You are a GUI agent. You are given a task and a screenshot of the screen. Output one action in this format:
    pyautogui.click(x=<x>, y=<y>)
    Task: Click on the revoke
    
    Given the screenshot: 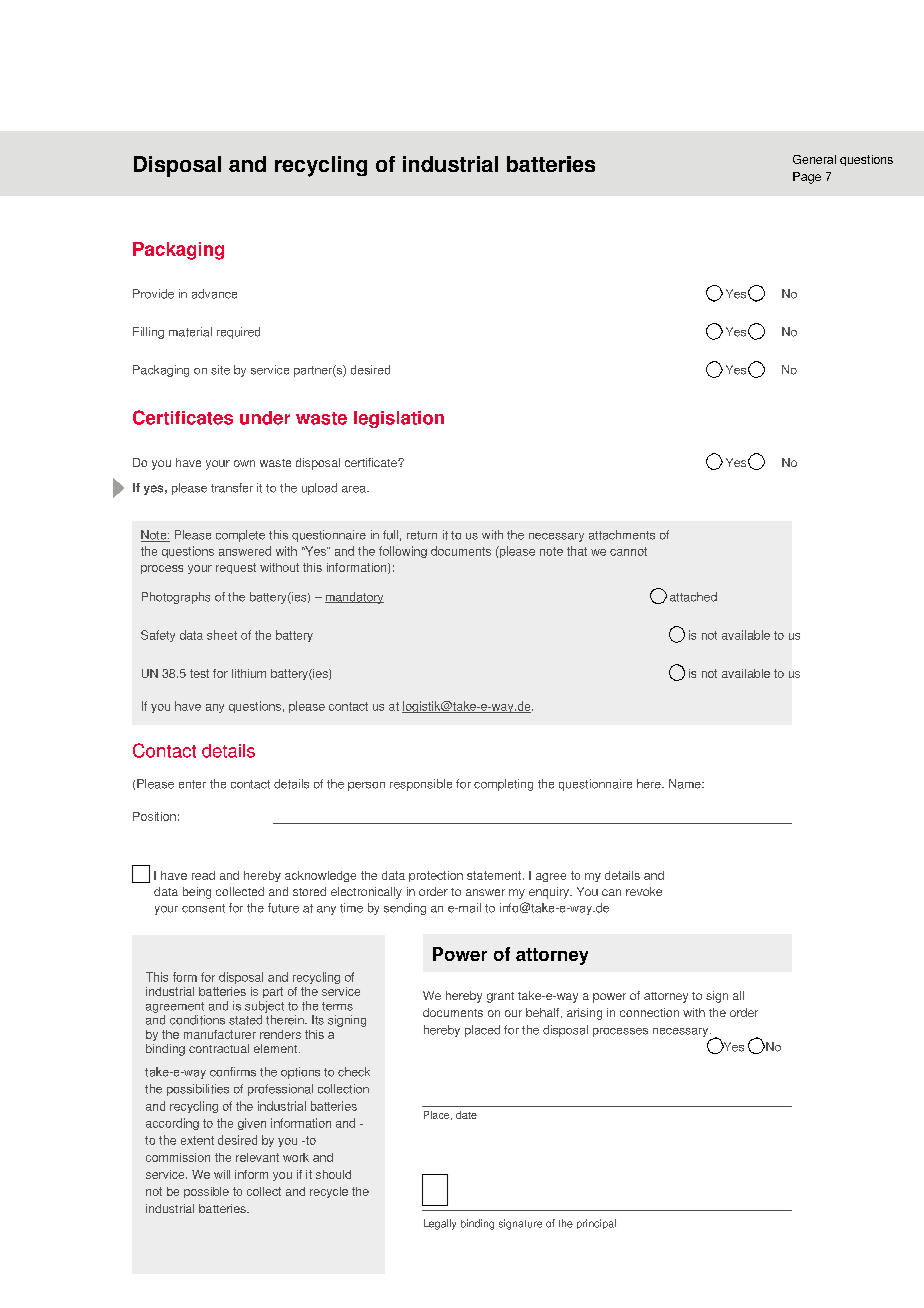 What is the action you would take?
    pyautogui.click(x=644, y=891)
